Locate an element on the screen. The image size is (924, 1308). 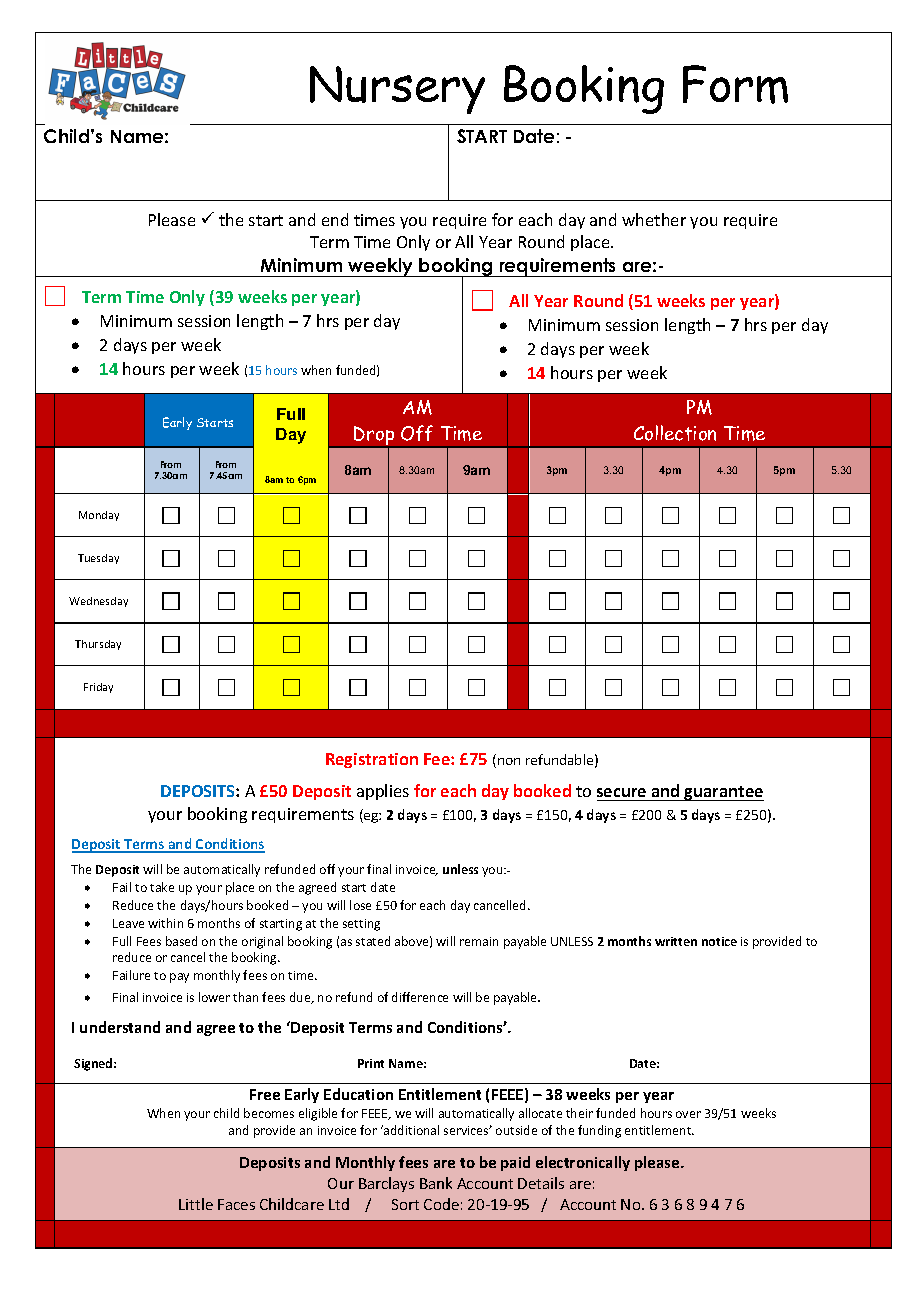
Bank is located at coordinates (436, 1183).
